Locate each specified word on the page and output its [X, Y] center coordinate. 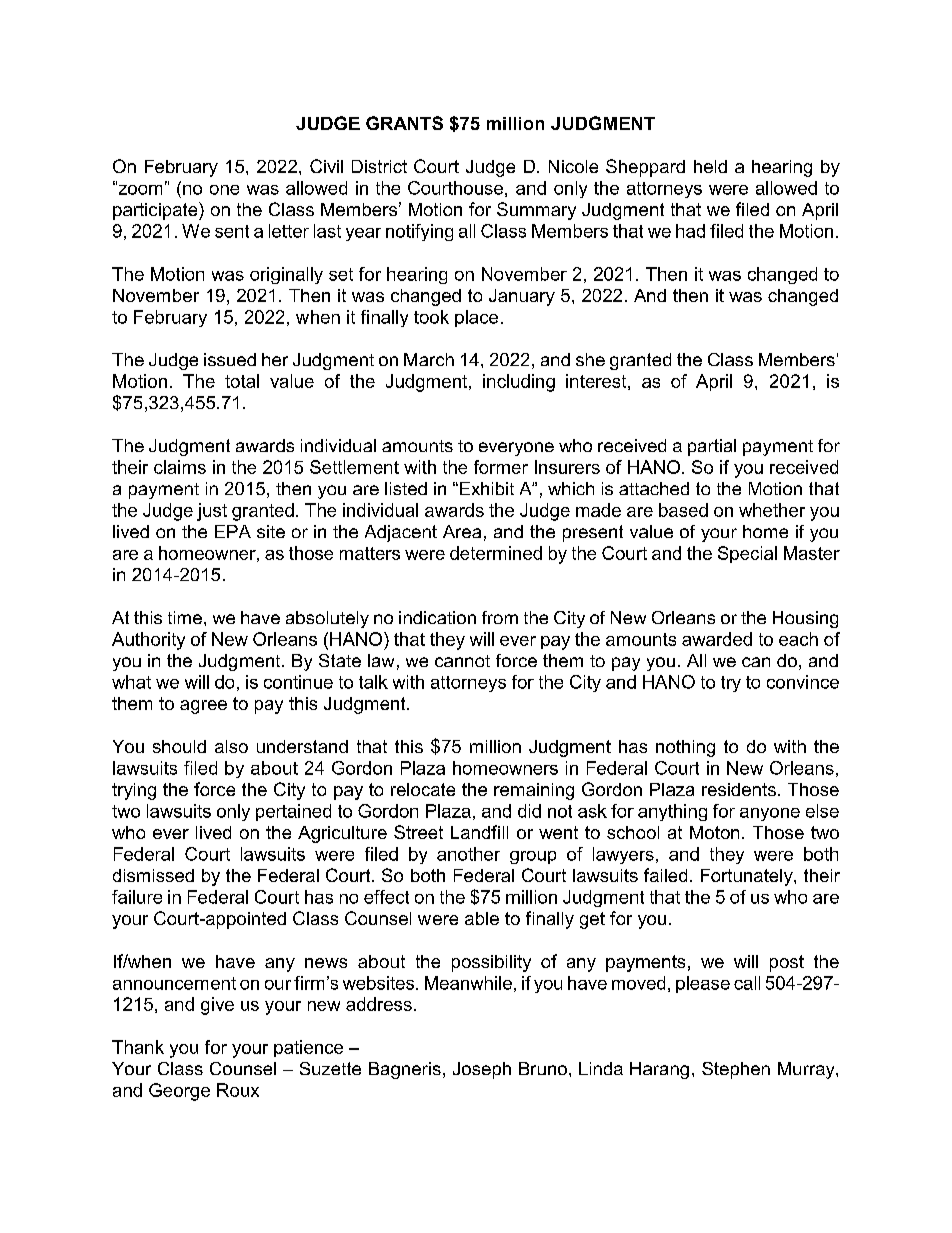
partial [712, 447]
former [501, 467]
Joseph [482, 1070]
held [710, 166]
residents [739, 789]
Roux [238, 1090]
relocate [423, 789]
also [231, 746]
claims [180, 467]
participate [156, 211]
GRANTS [404, 123]
